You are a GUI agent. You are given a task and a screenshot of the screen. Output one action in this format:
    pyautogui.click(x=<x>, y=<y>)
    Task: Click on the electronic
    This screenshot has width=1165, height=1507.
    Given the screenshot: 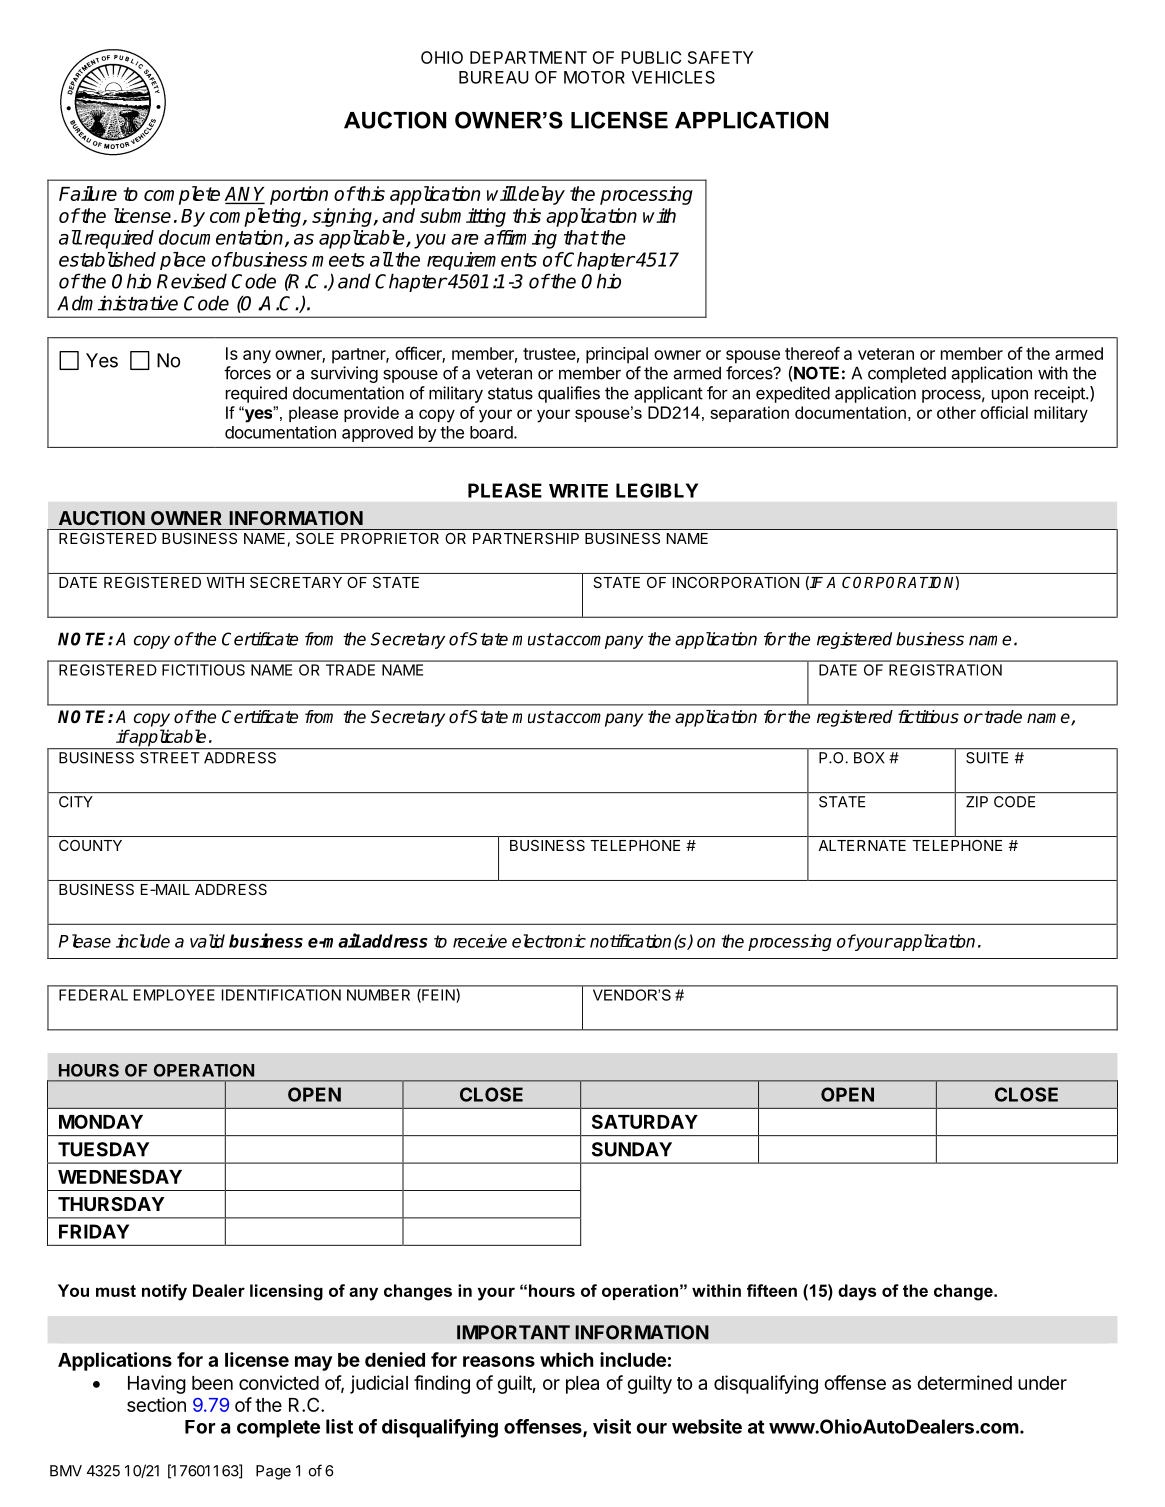 What is the action you would take?
    pyautogui.click(x=549, y=941)
